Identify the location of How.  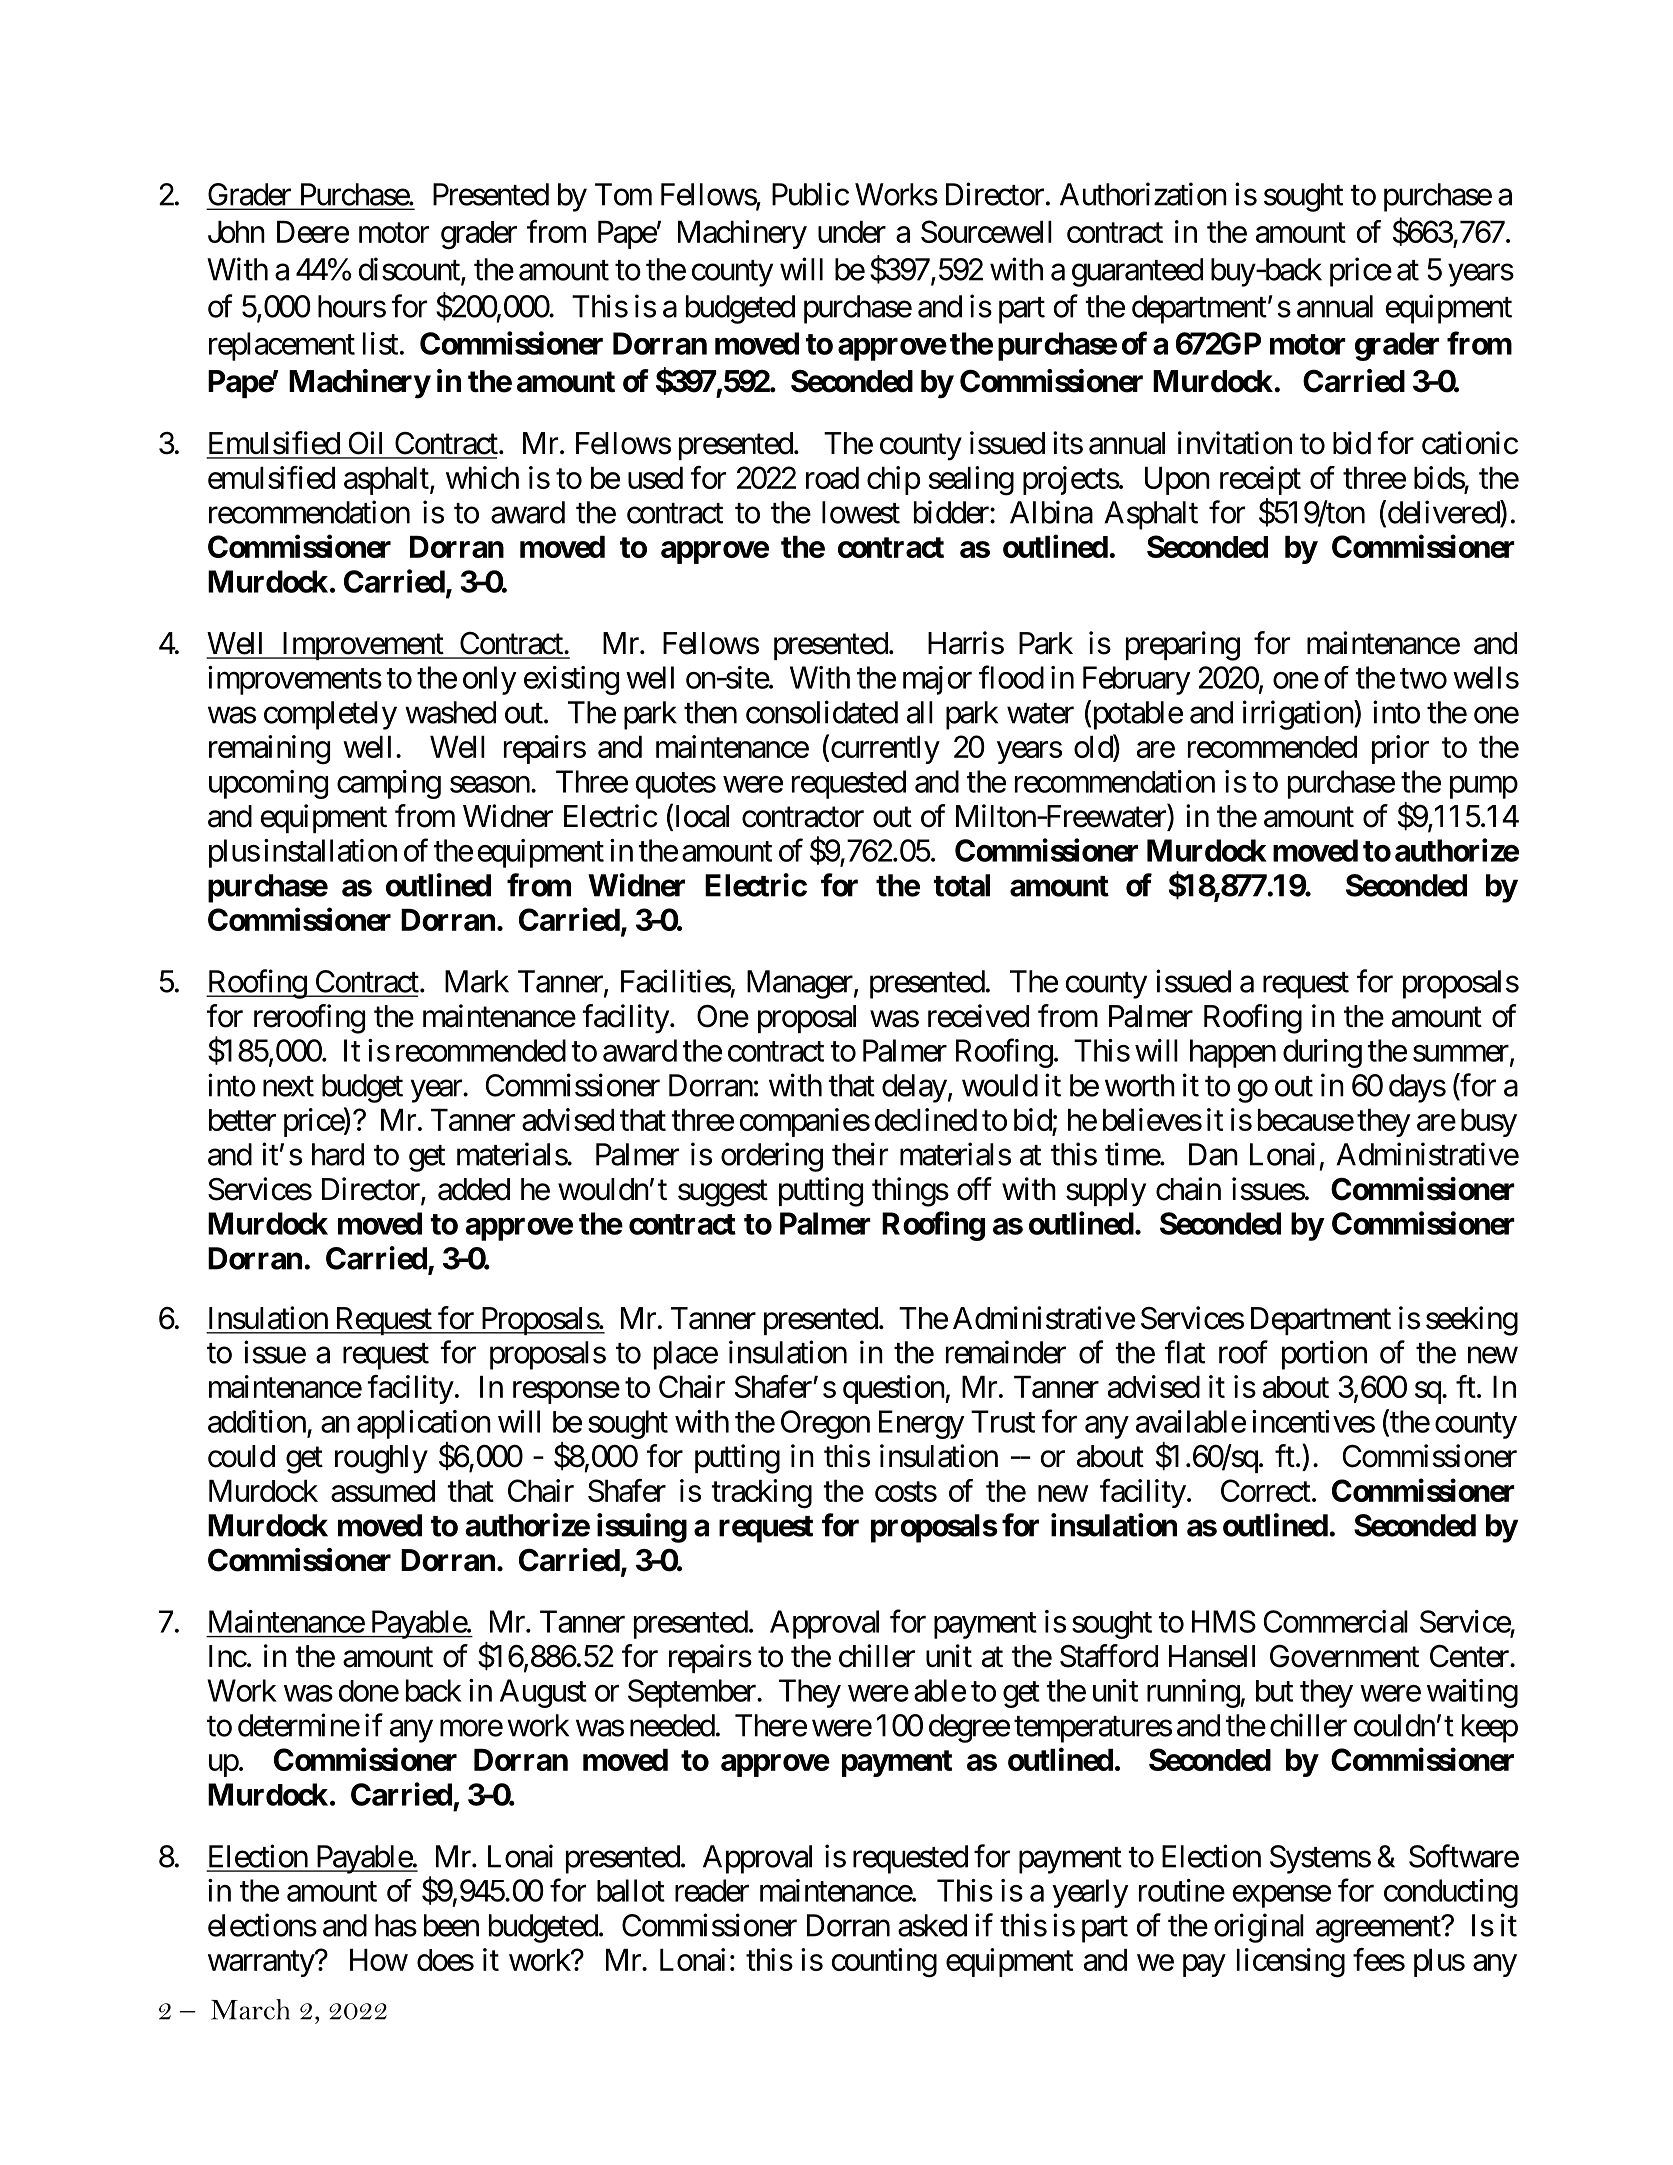
(379, 1960).
